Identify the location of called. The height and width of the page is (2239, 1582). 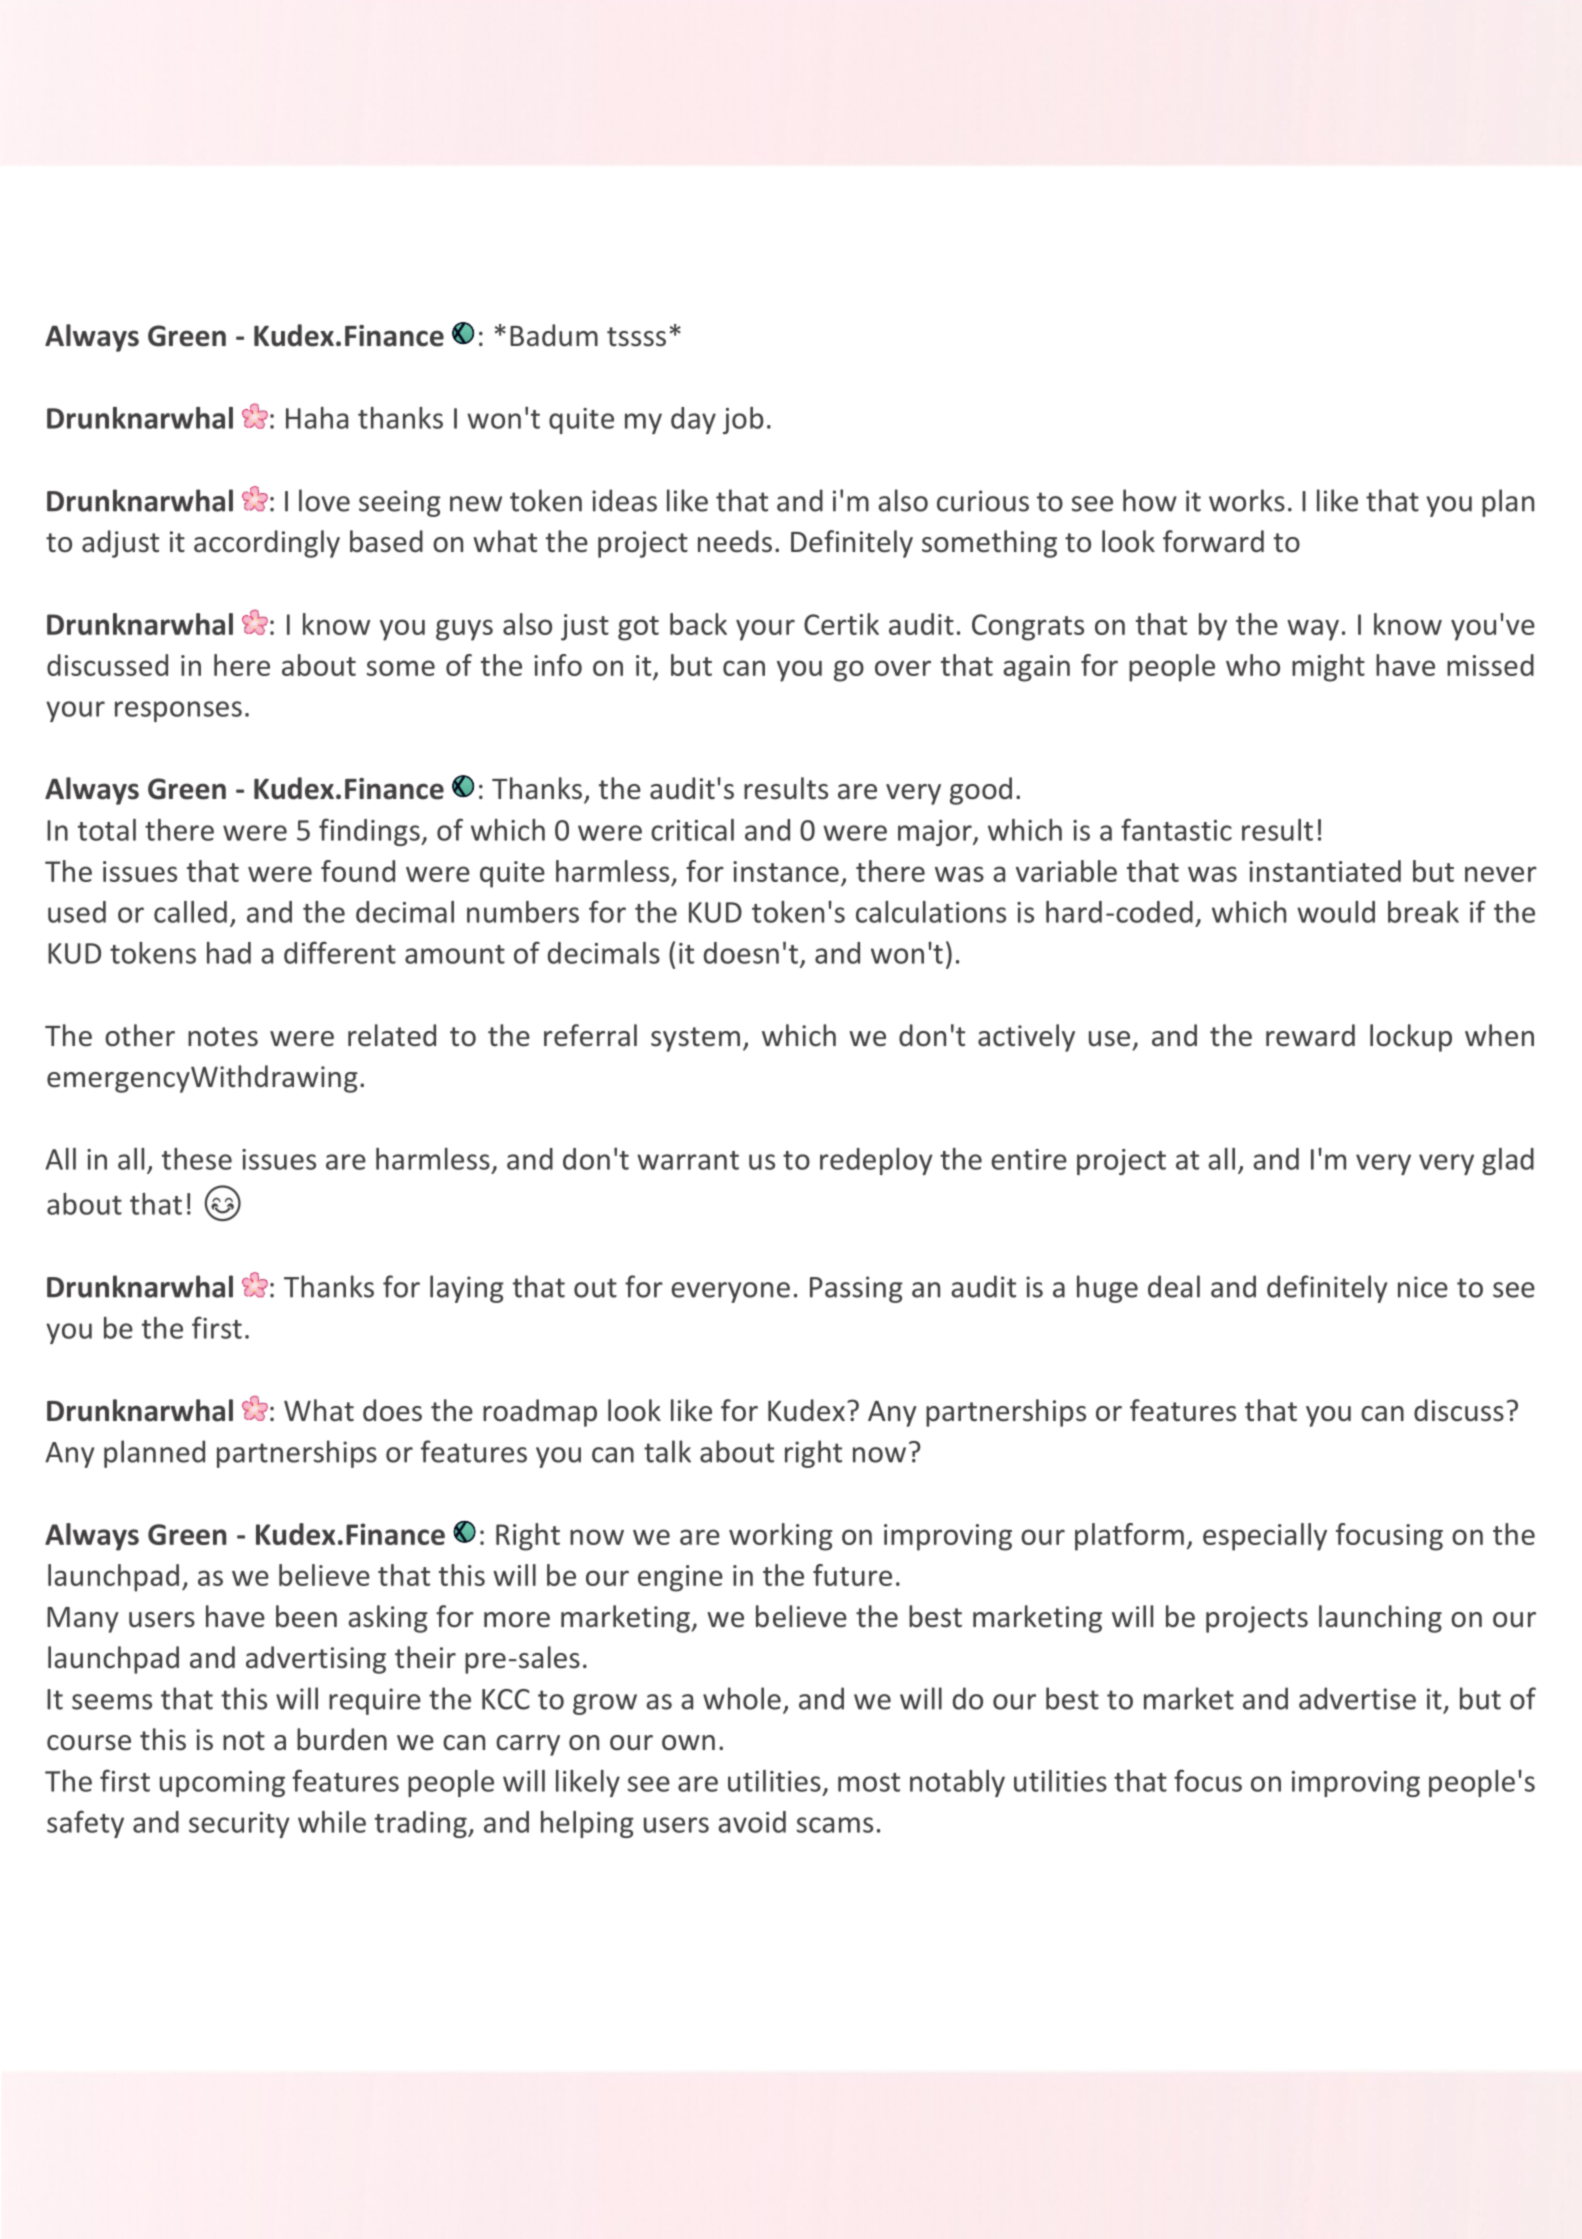
(190, 912).
